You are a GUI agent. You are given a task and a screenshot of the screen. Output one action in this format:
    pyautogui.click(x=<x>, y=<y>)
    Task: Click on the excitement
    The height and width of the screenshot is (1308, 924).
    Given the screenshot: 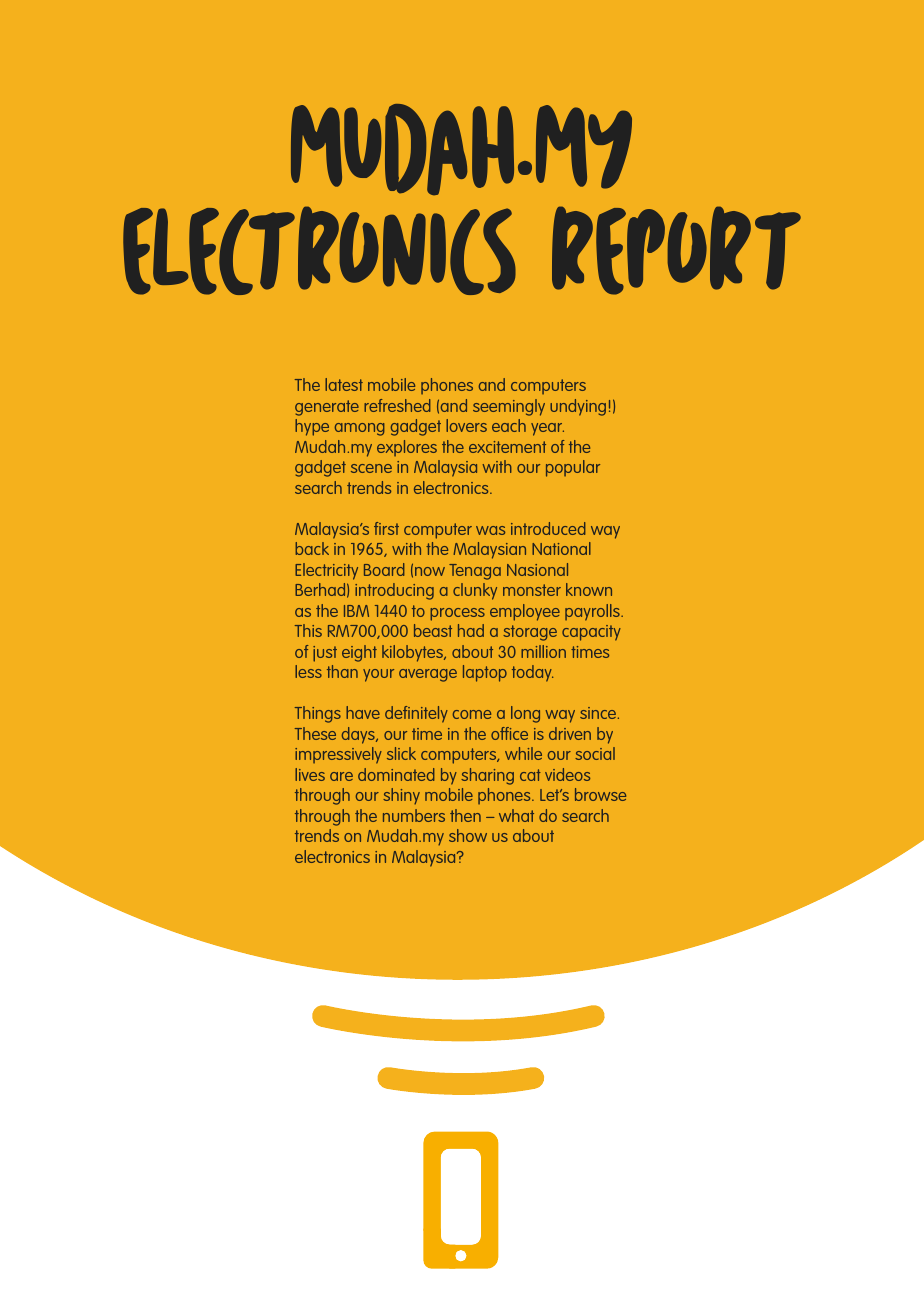 What is the action you would take?
    pyautogui.click(x=507, y=447)
